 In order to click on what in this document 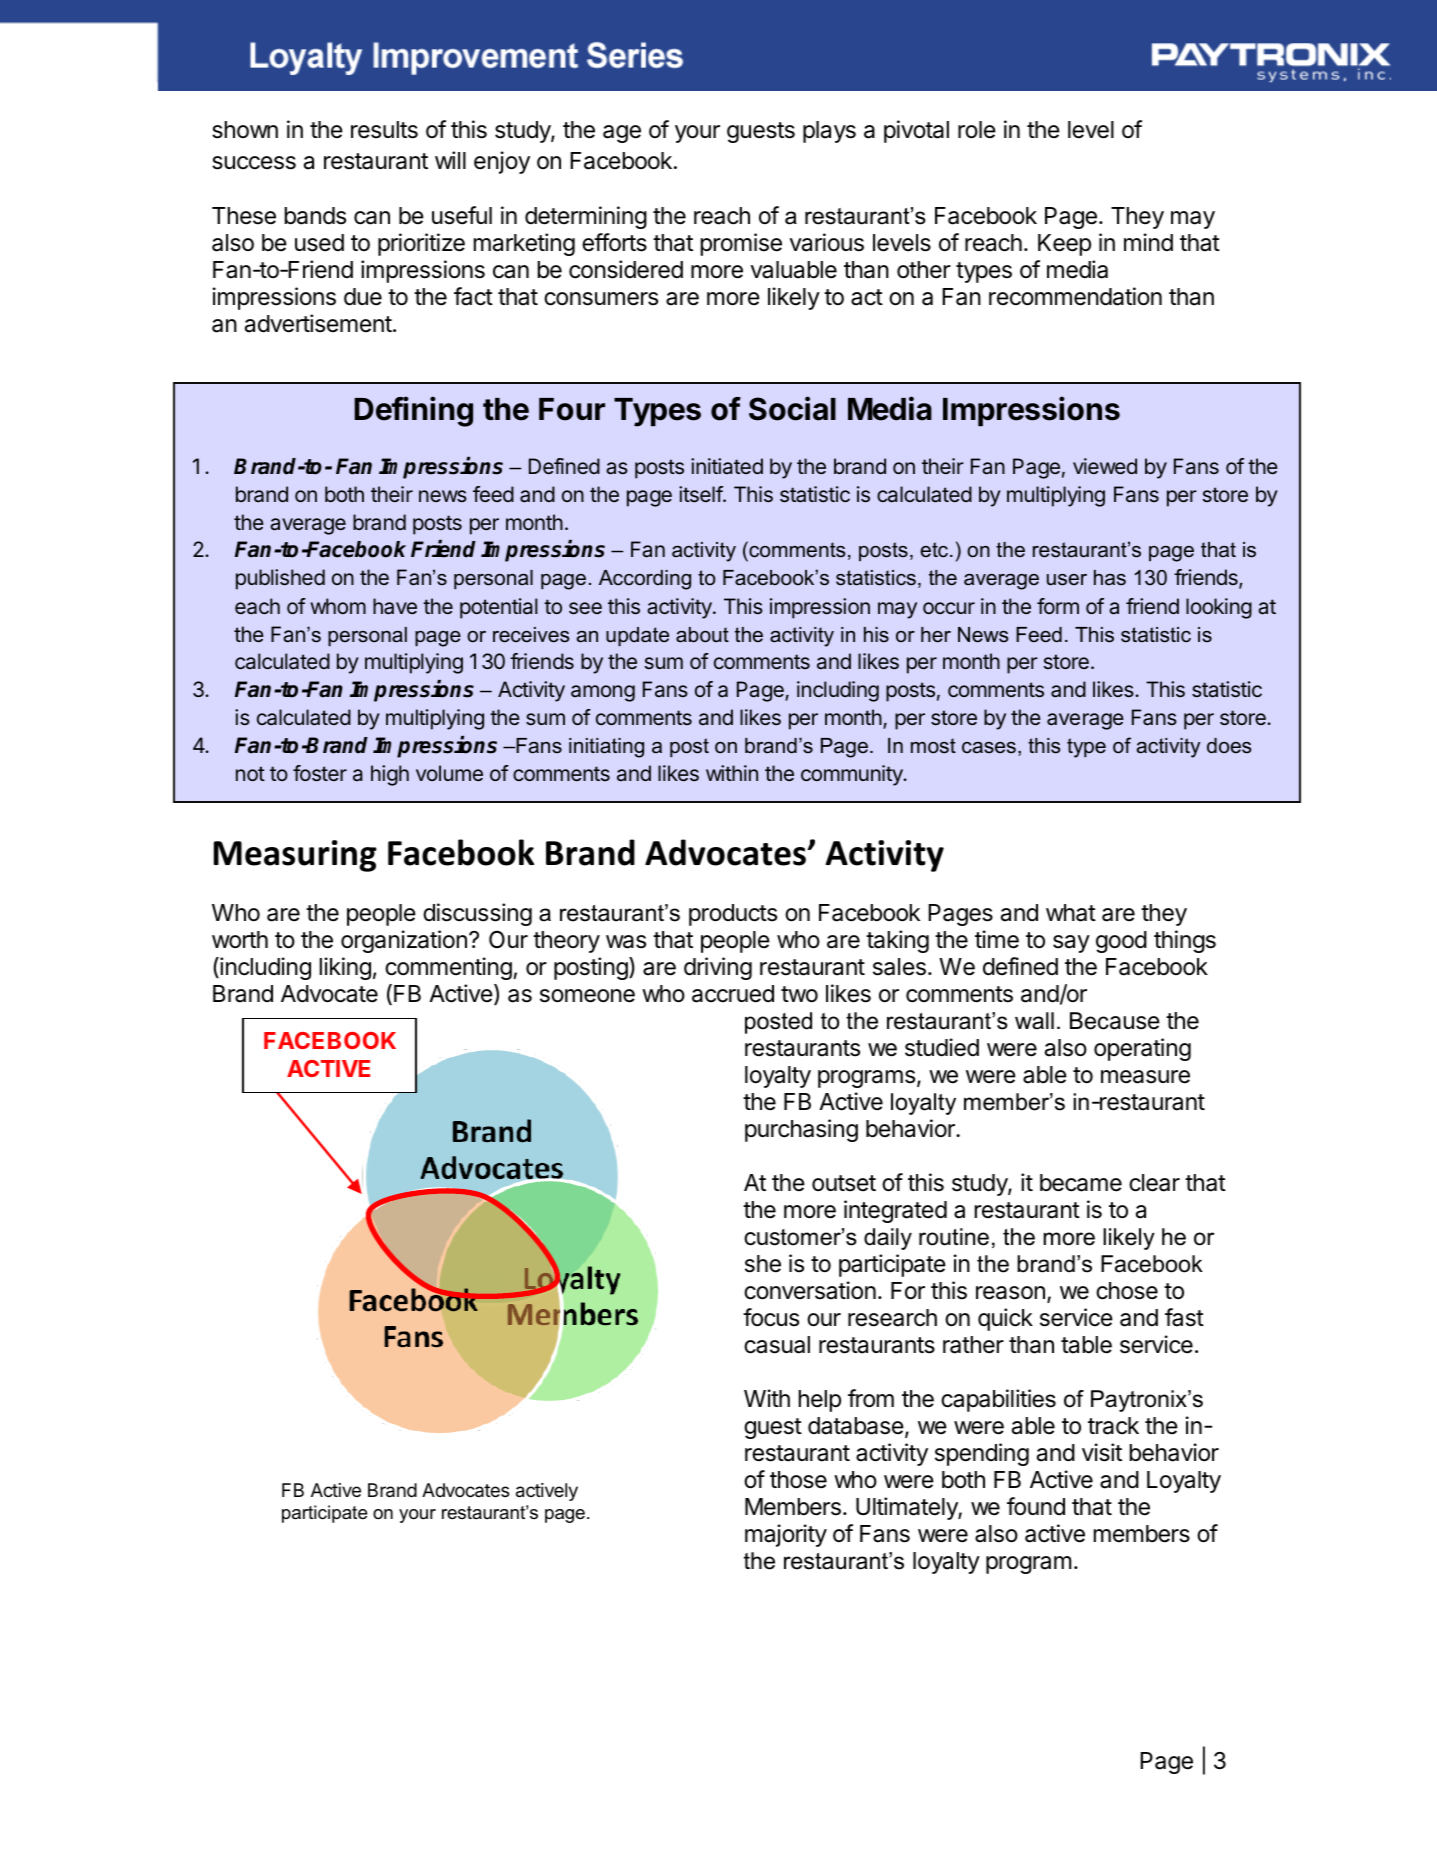, I will do `click(1071, 913)`.
